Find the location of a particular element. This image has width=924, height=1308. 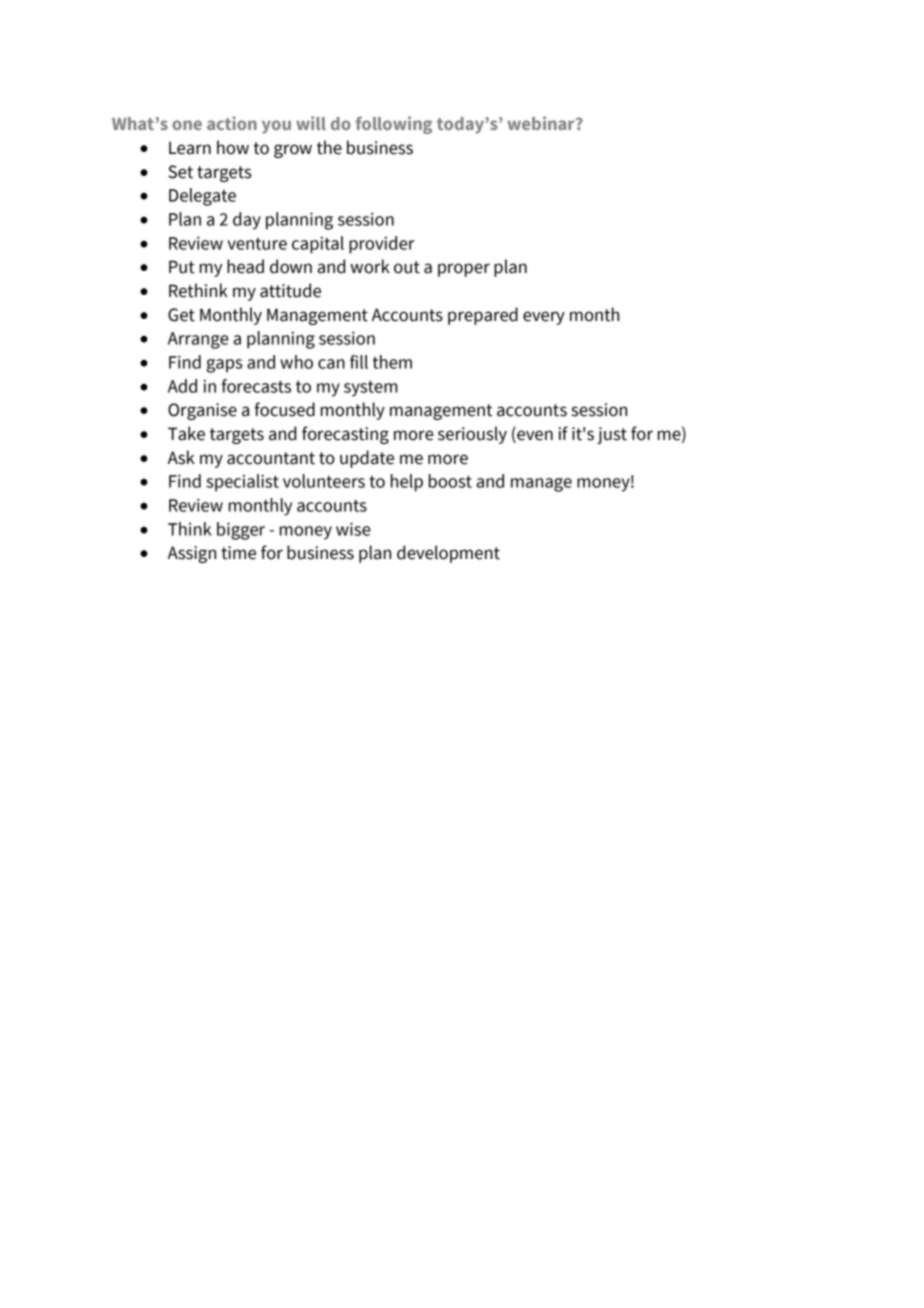

how is located at coordinates (233, 147).
